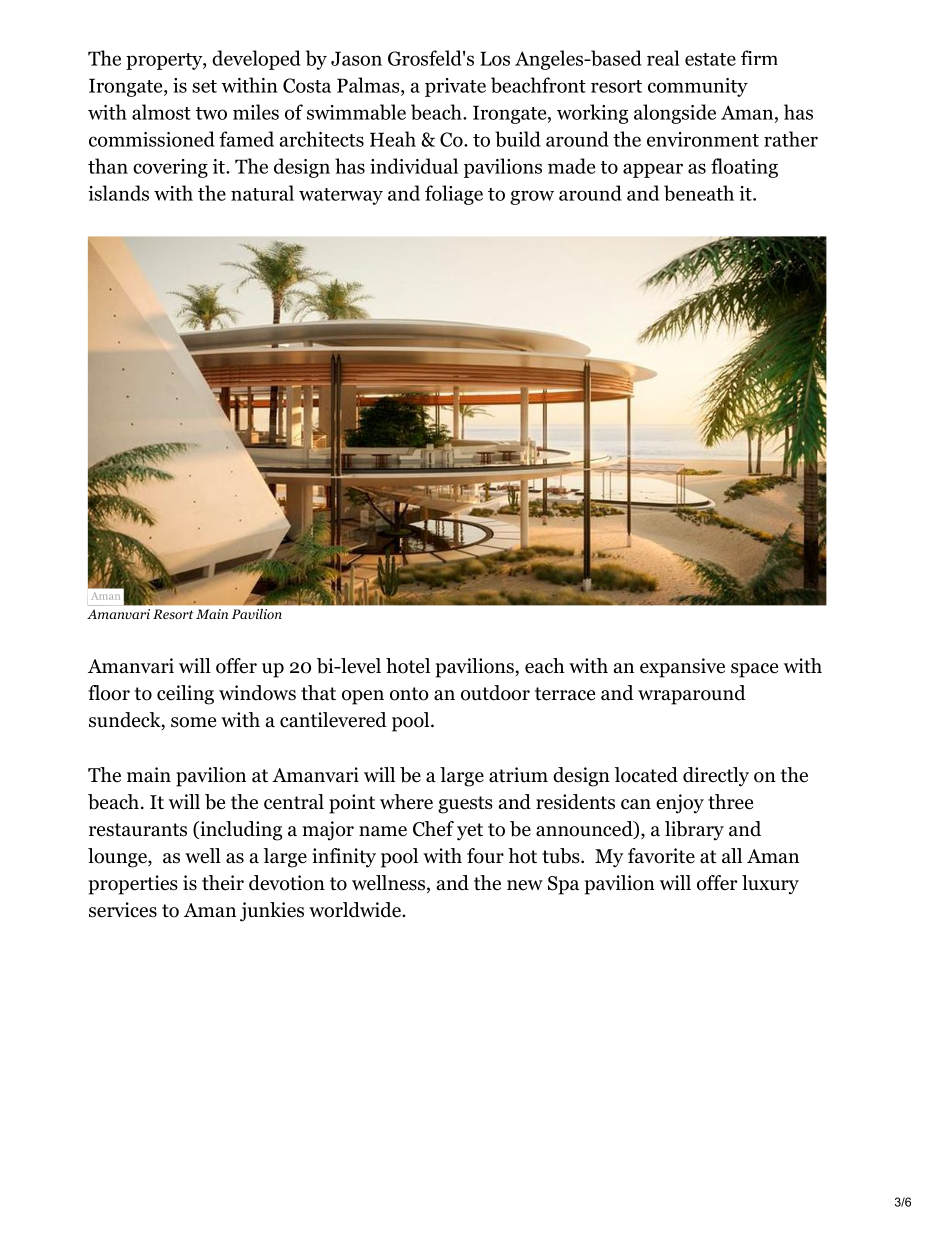  I want to click on expansive, so click(682, 668).
